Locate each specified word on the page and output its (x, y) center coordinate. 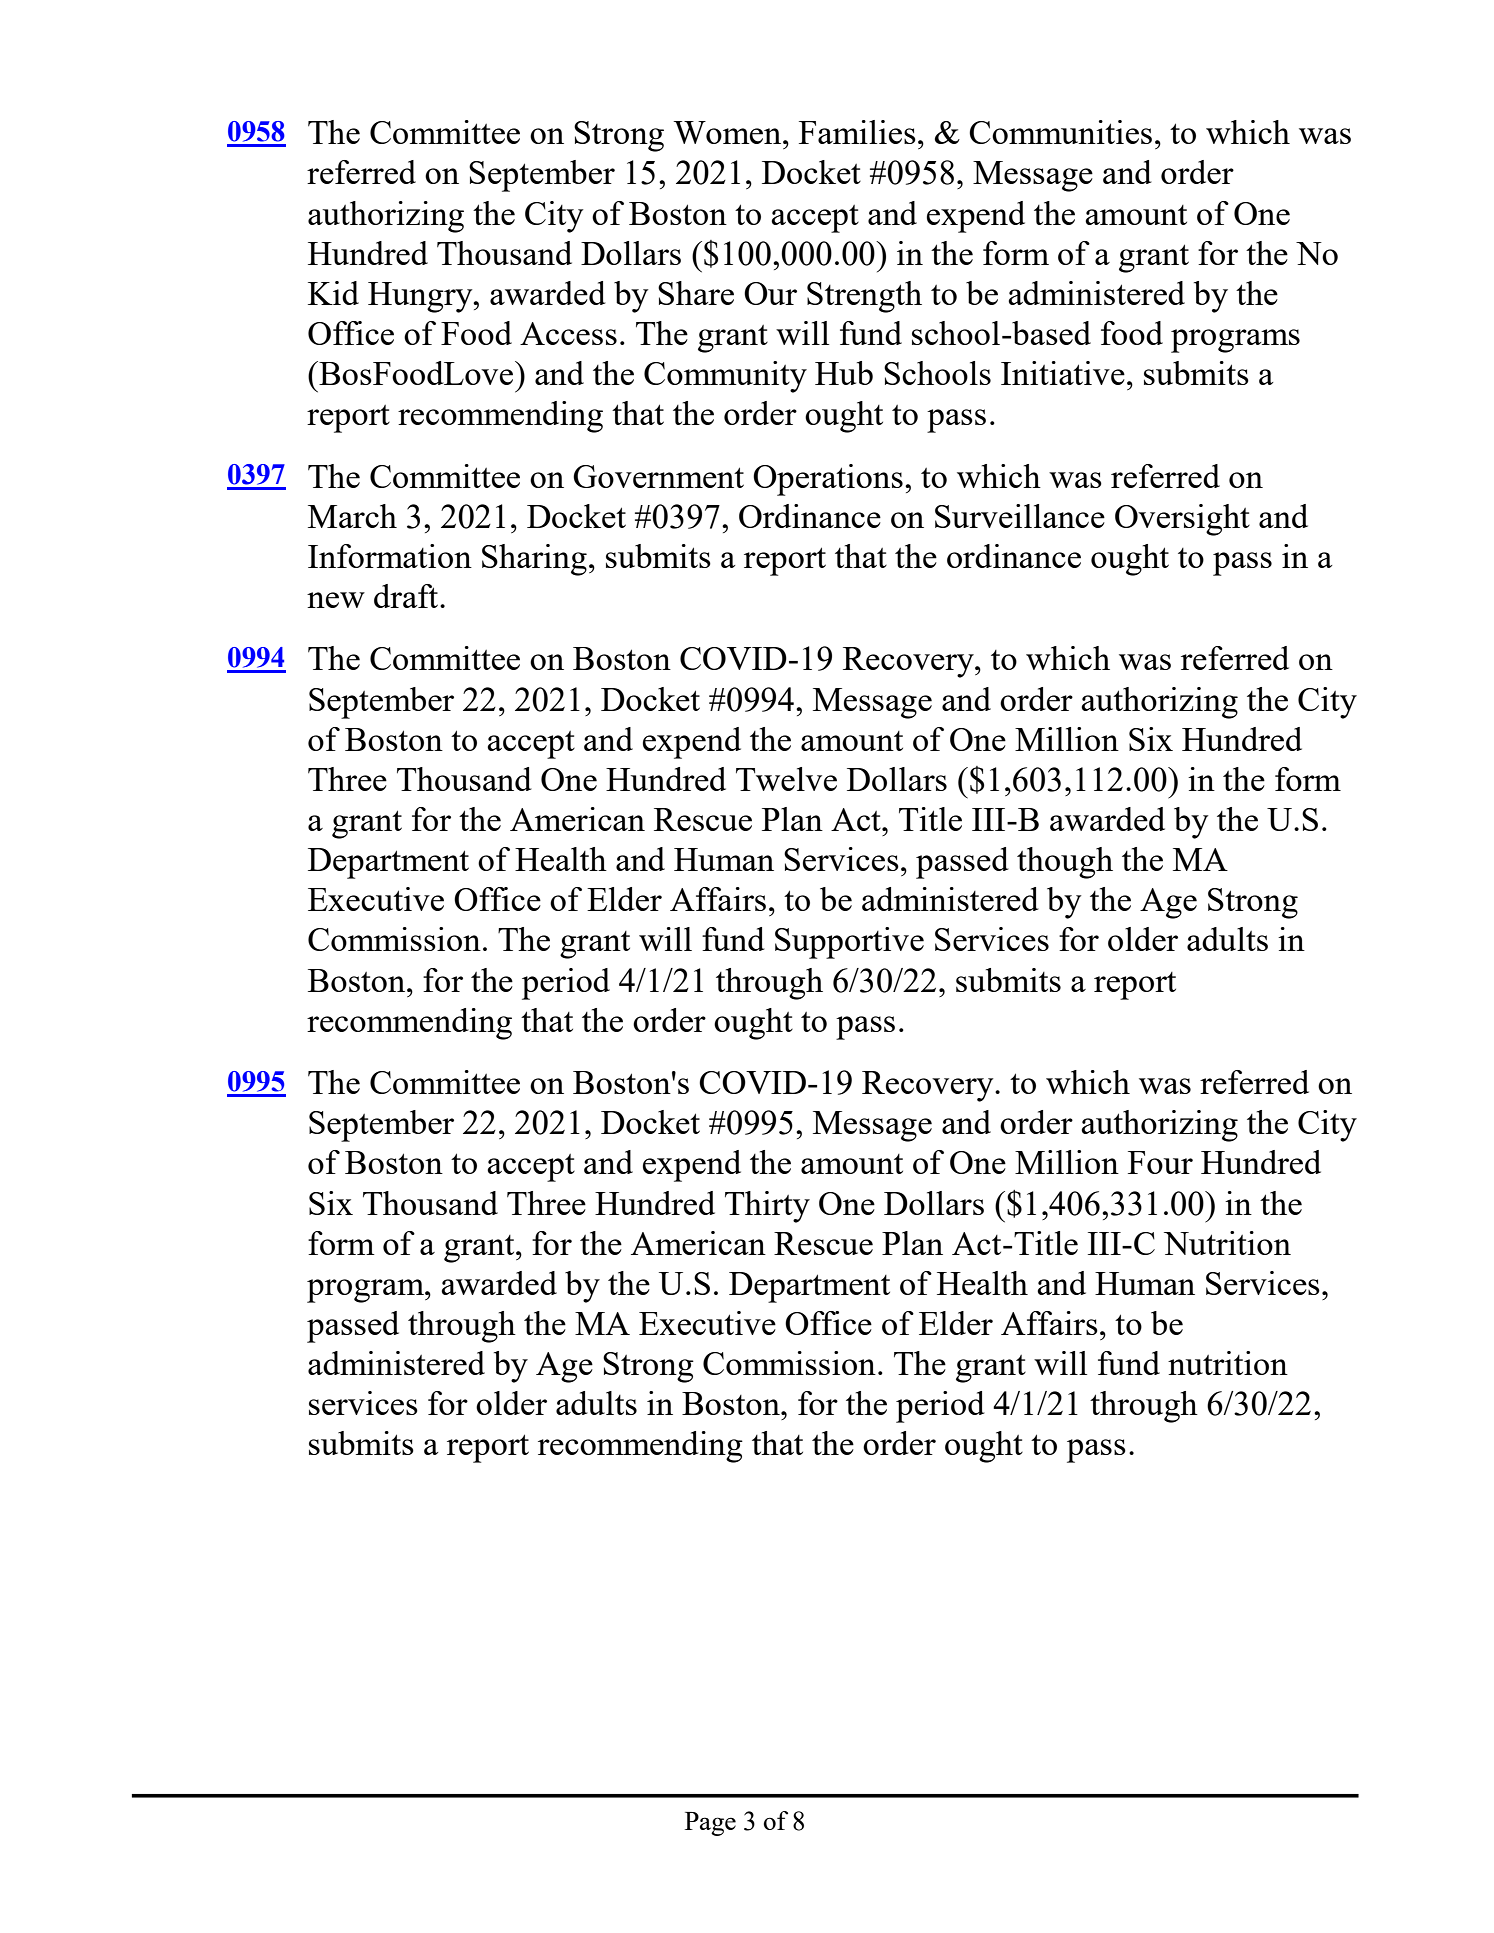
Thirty (767, 1207)
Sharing (534, 560)
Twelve (786, 779)
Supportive (849, 943)
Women (728, 132)
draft (407, 596)
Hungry (421, 297)
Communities (1060, 132)
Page (710, 1824)
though (1065, 863)
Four (1160, 1162)
